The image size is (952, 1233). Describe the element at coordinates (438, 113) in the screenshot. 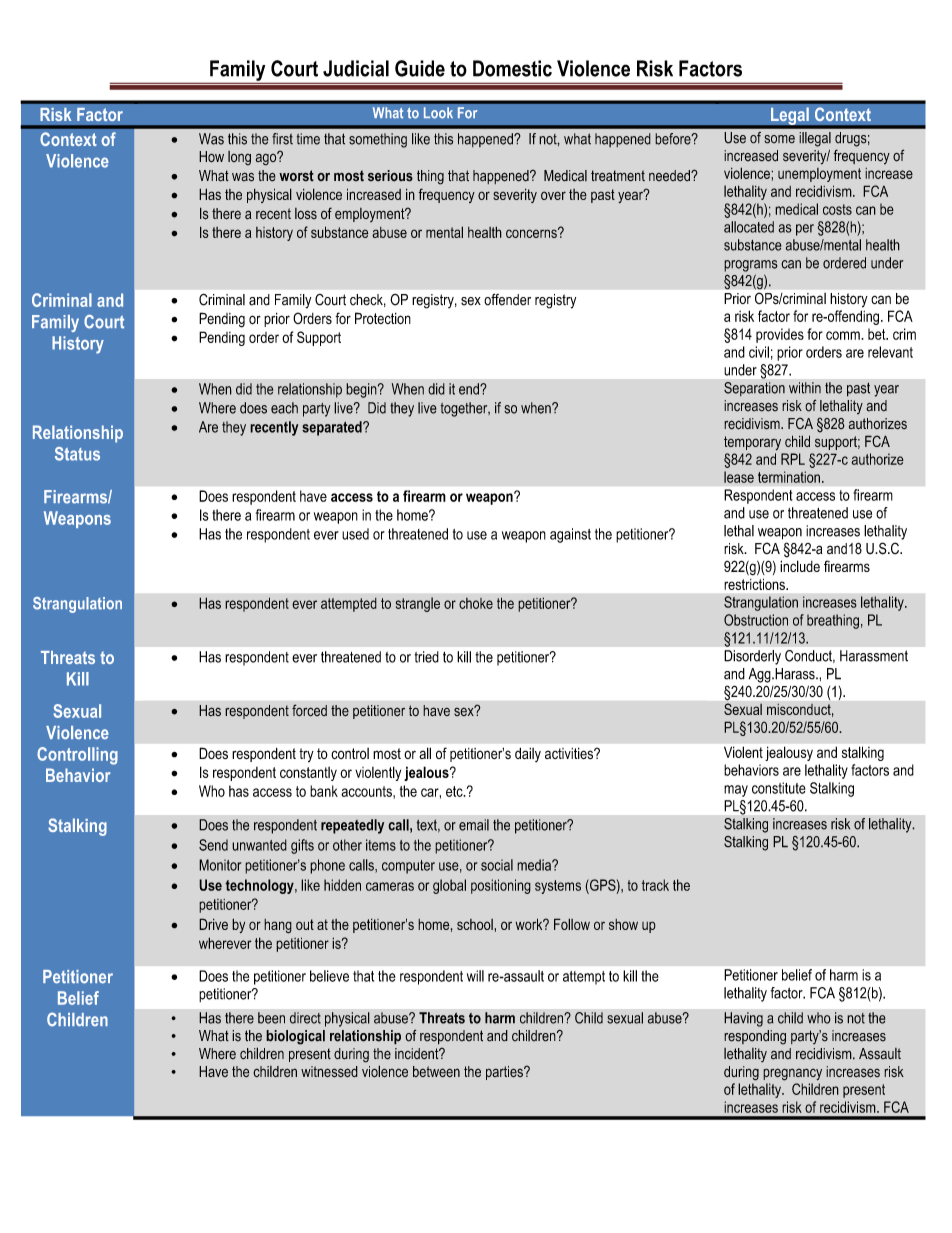

I see `Look` at that location.
